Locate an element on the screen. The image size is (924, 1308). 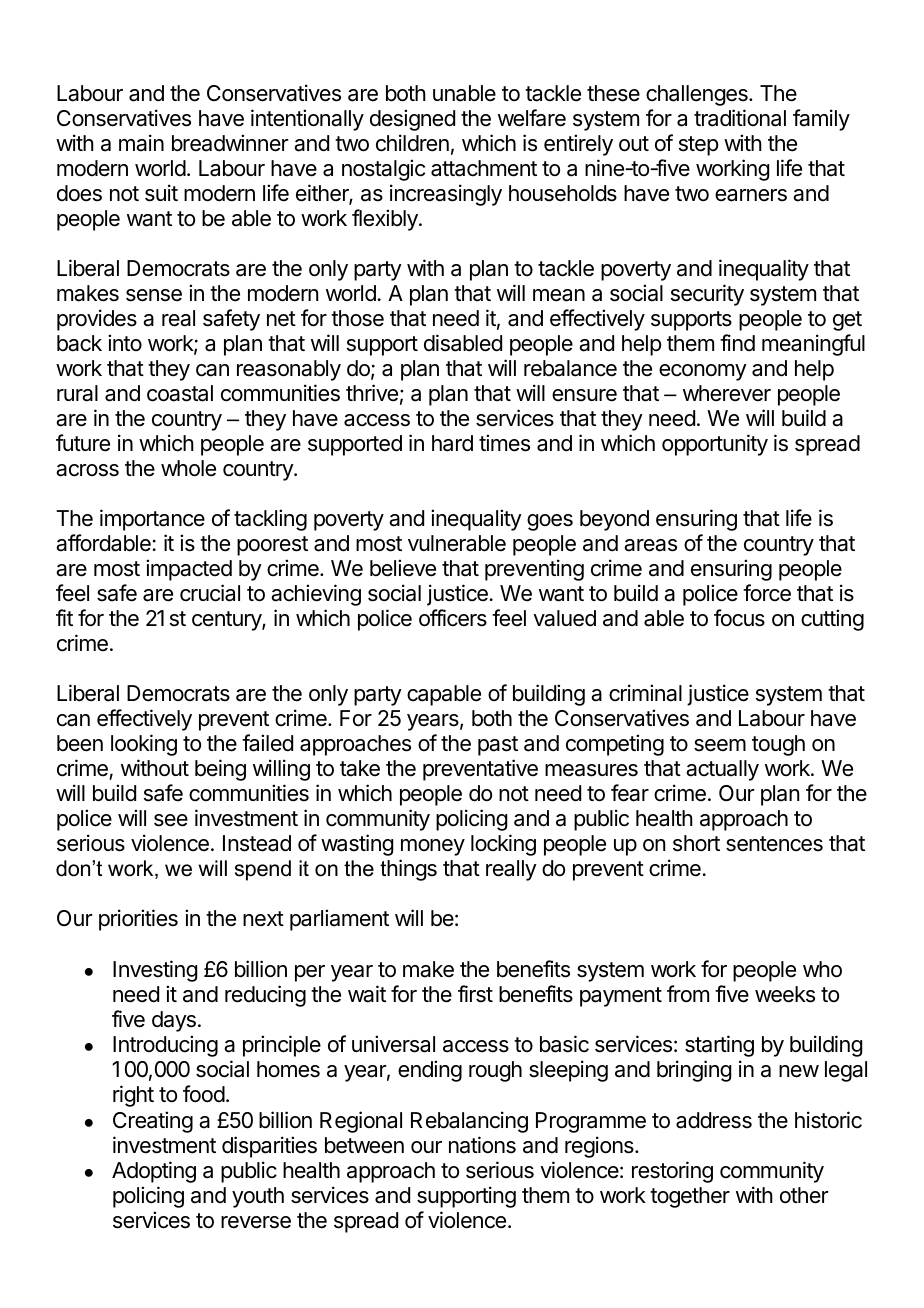
Adopting is located at coordinates (154, 1172).
